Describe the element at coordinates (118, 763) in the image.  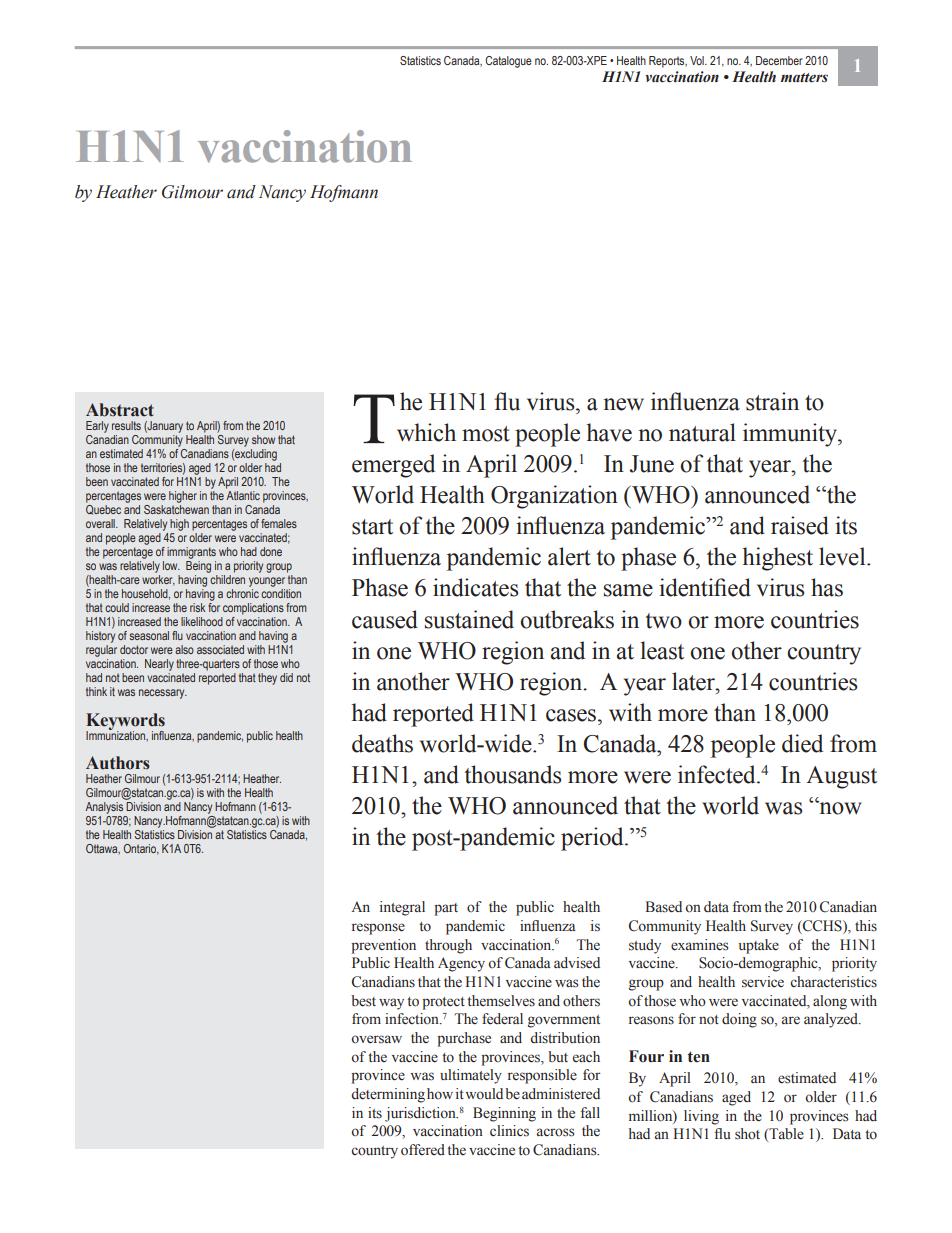
I see `Authors` at that location.
